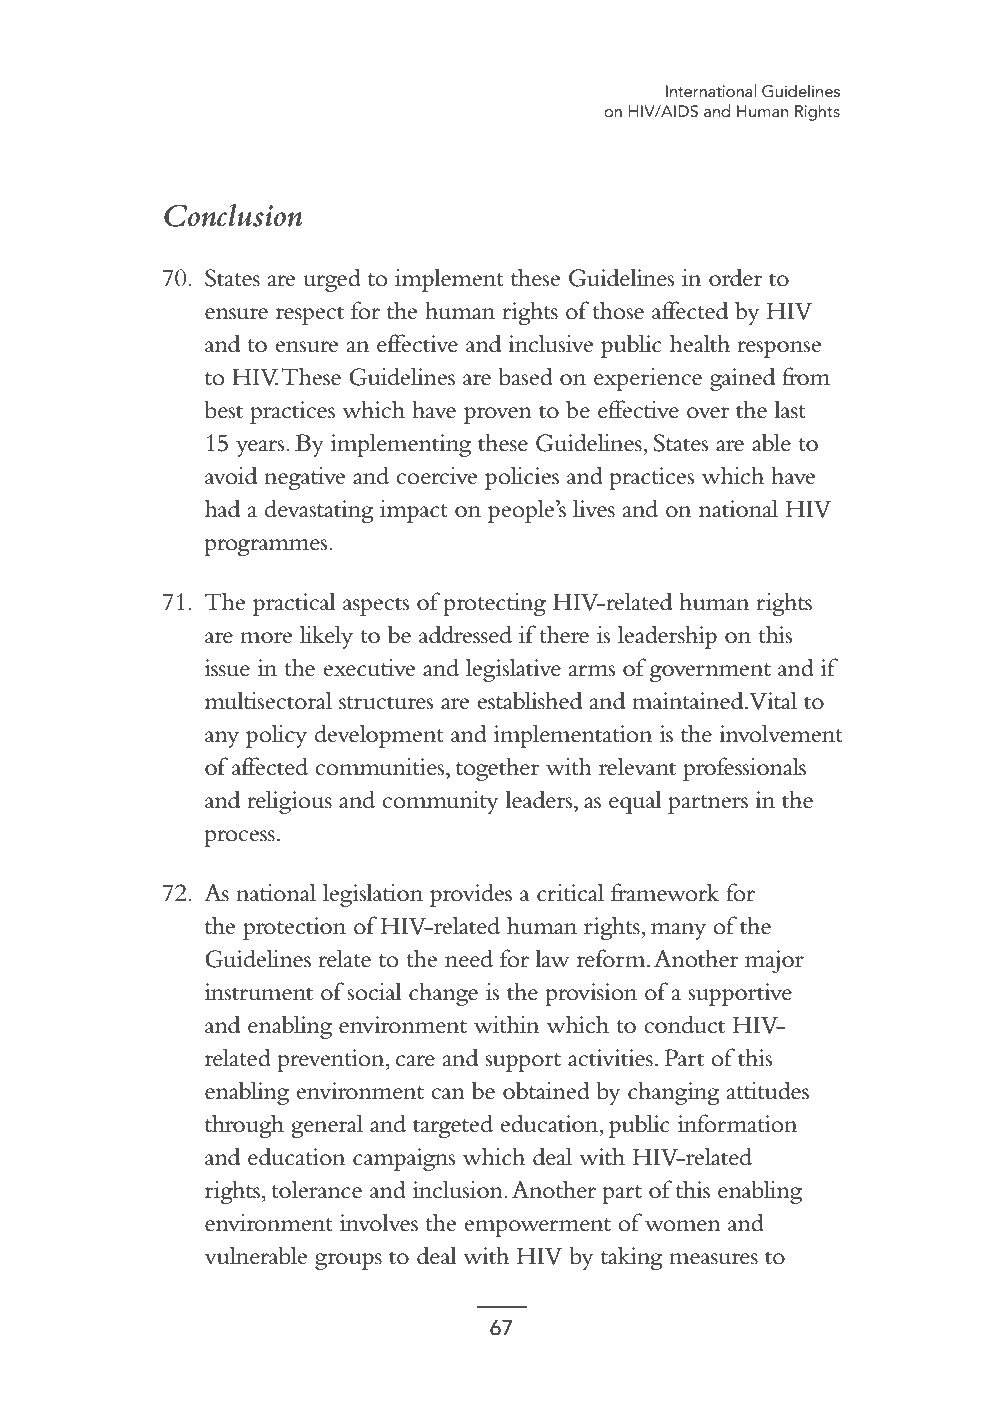  I want to click on instrument, so click(259, 992).
